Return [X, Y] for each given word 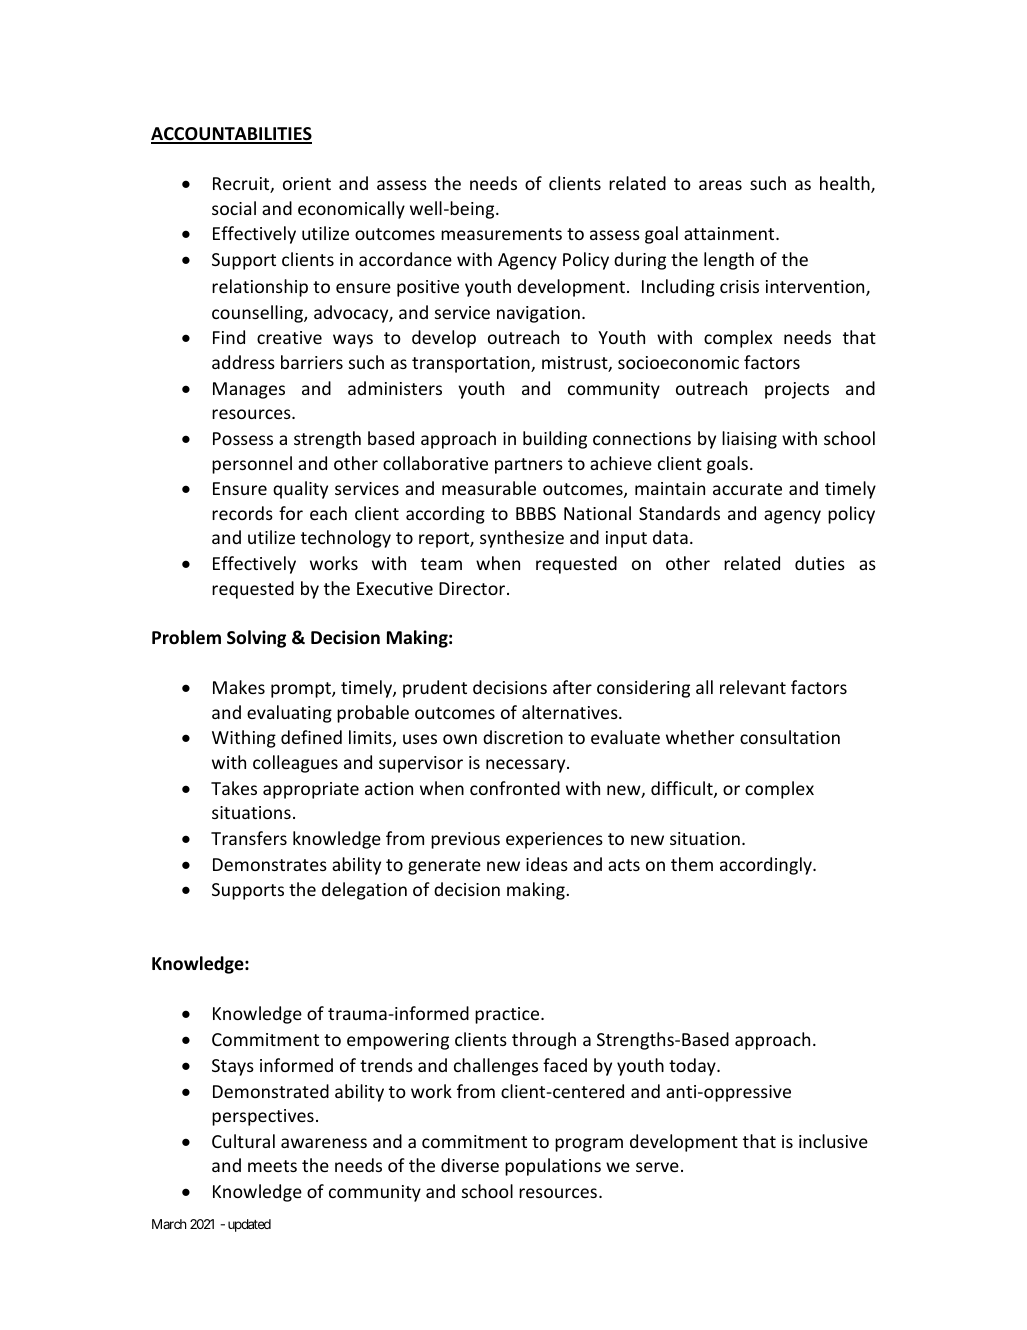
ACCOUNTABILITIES [231, 135]
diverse [470, 1165]
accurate [747, 489]
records [242, 513]
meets [272, 1166]
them [692, 864]
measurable [489, 488]
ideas [547, 864]
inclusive [833, 1141]
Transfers [249, 838]
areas [720, 185]
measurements [501, 234]
